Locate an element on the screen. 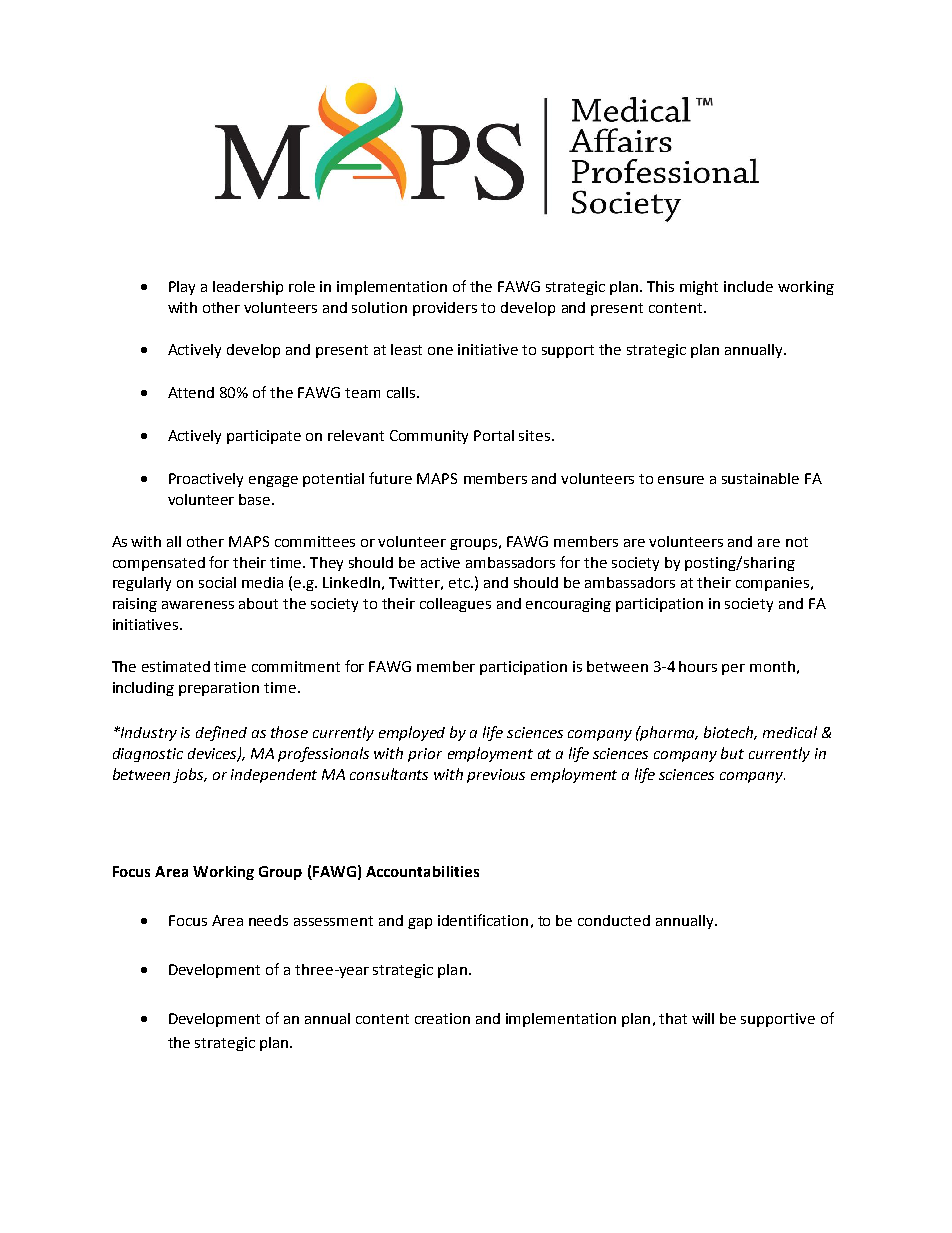 Image resolution: width=952 pixels, height=1233 pixels. hours is located at coordinates (698, 666).
